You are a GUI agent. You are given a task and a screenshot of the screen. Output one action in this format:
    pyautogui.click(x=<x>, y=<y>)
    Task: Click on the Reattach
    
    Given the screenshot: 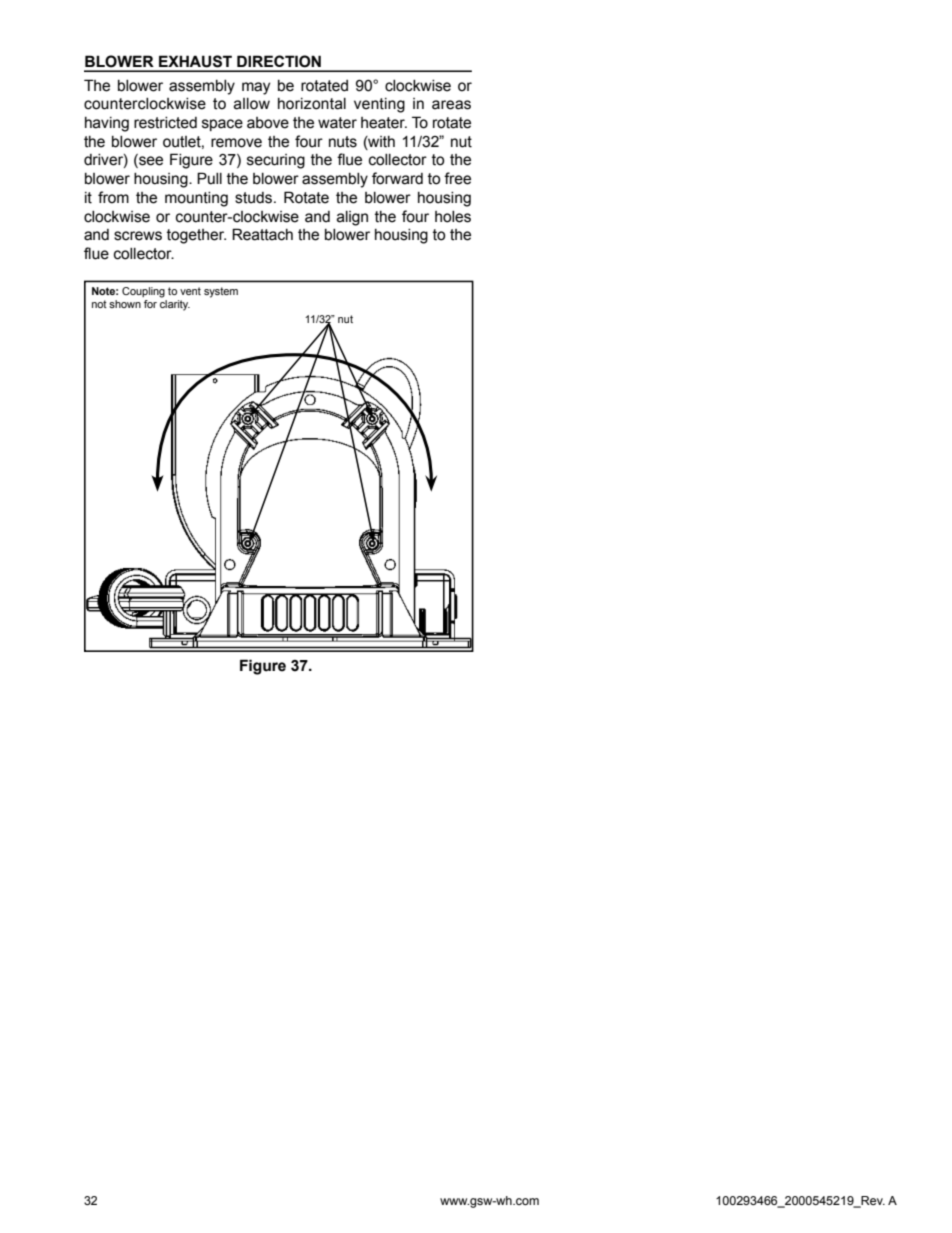 What is the action you would take?
    pyautogui.click(x=262, y=234)
